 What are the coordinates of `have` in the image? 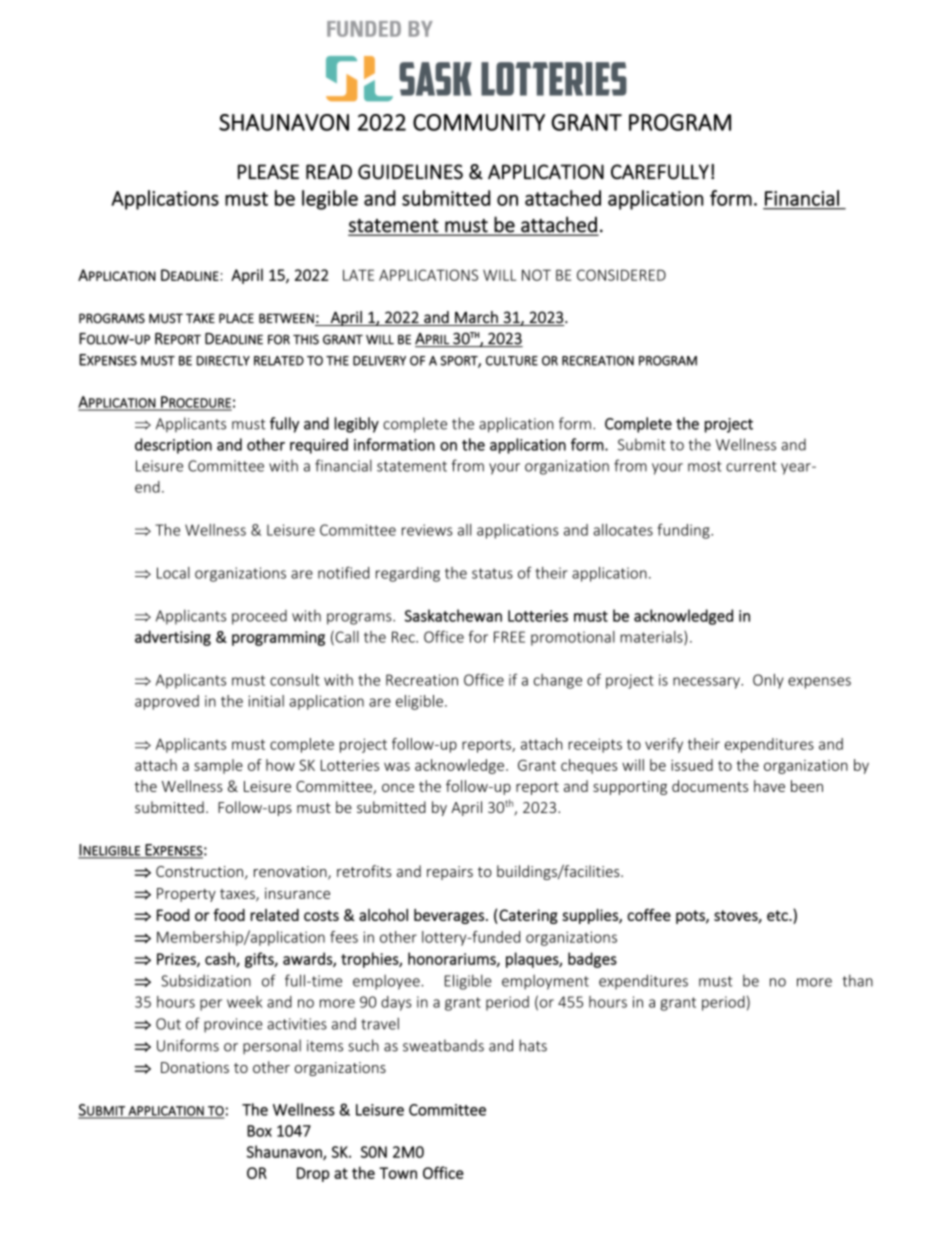 It's located at (769, 786).
